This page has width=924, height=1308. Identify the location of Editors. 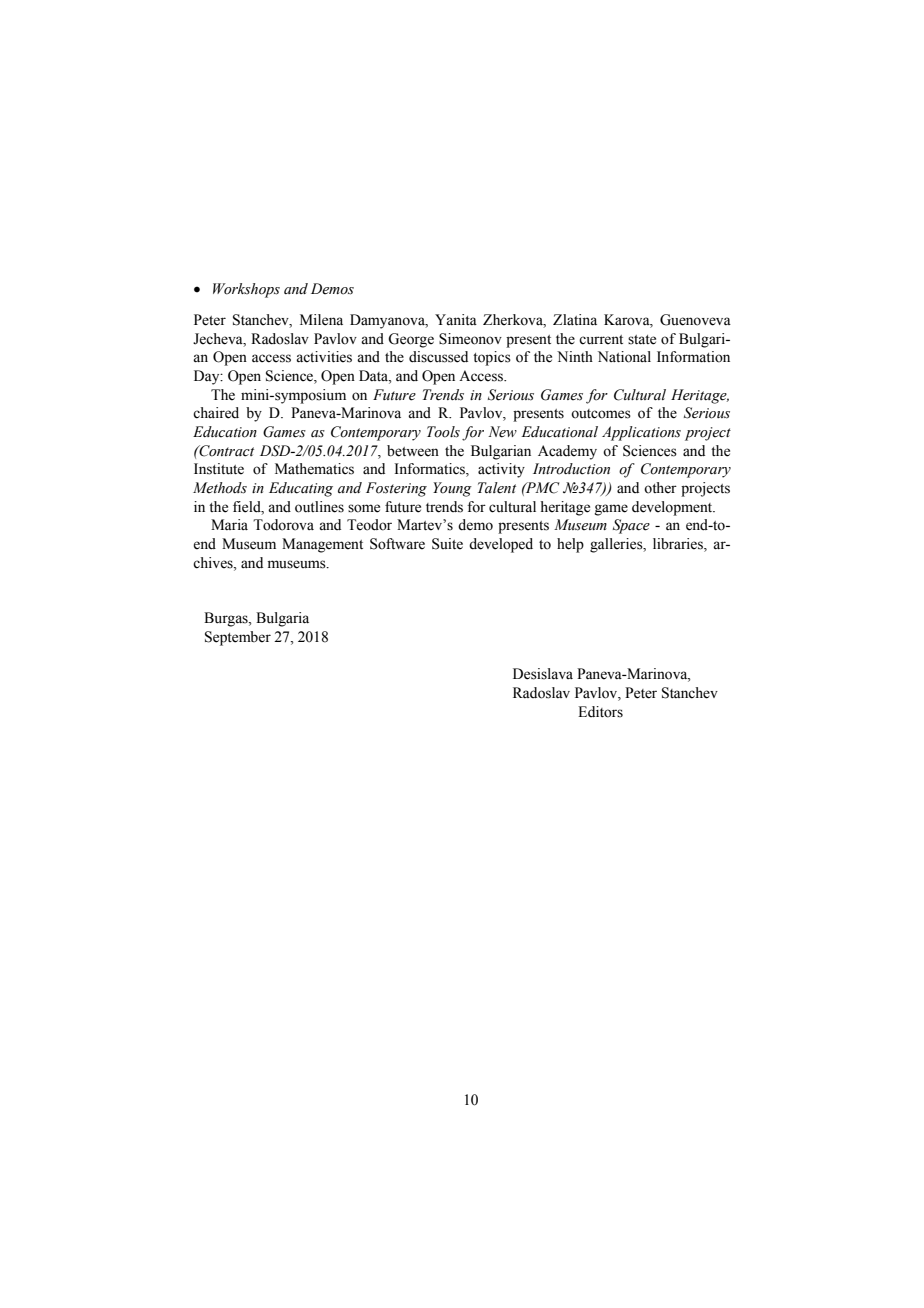
(600, 712).
